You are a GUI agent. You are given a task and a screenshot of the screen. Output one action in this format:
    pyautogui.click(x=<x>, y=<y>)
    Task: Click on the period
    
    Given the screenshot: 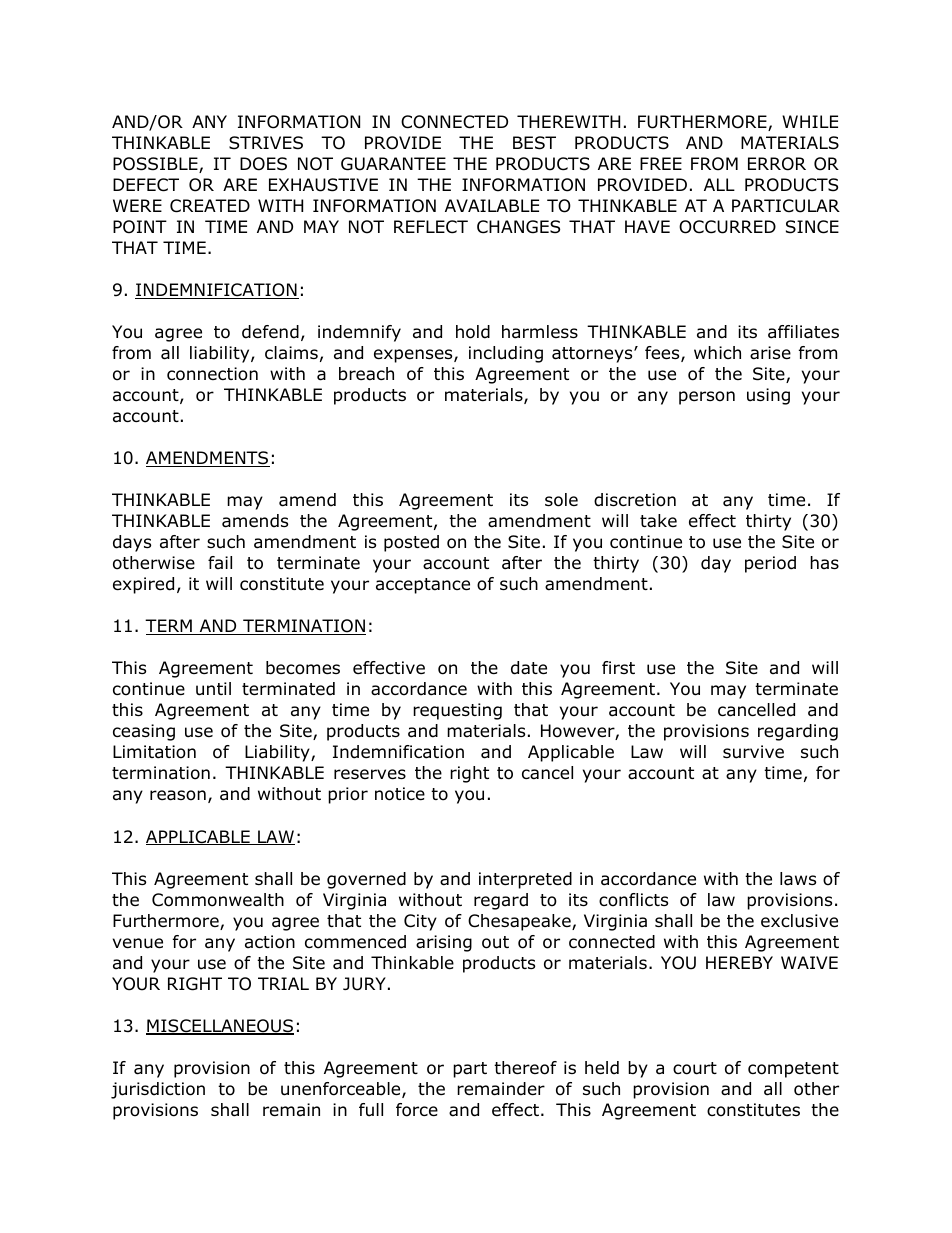 What is the action you would take?
    pyautogui.click(x=770, y=564)
